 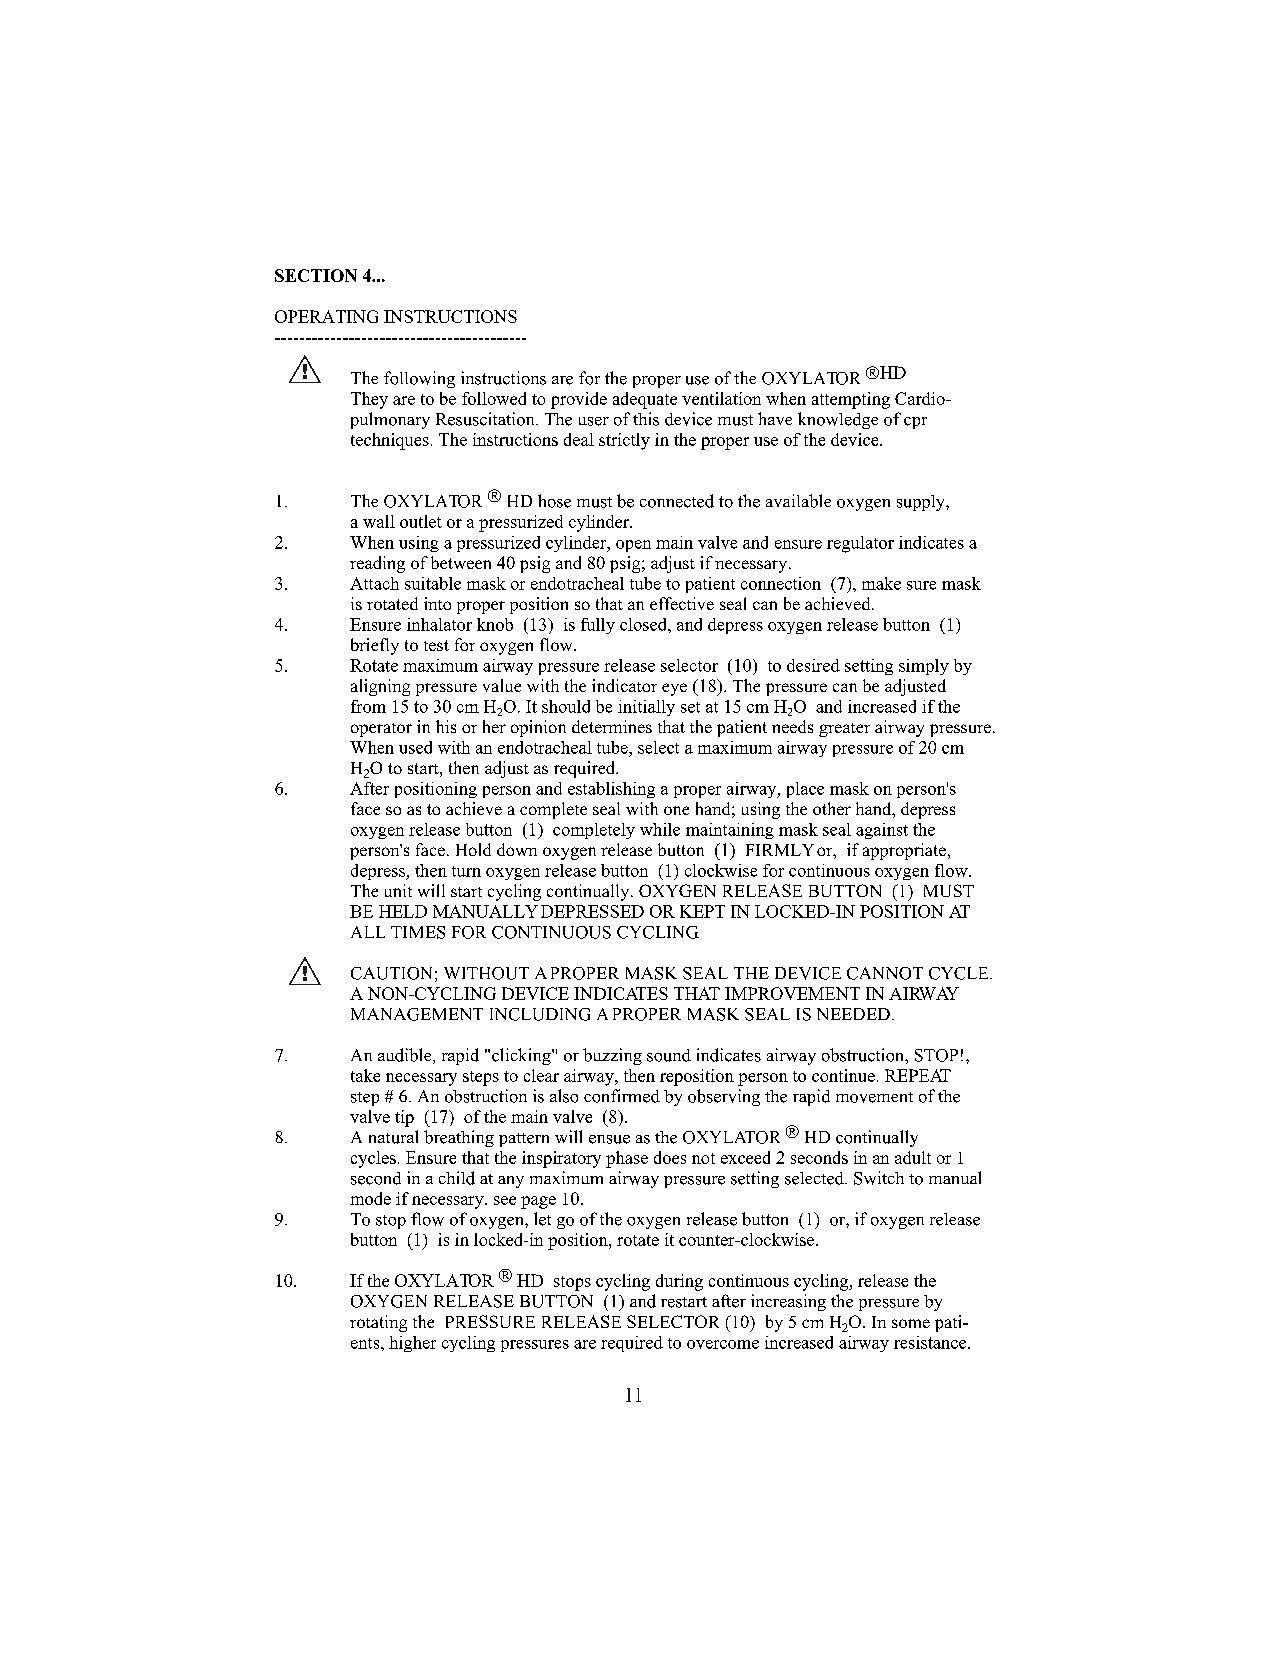 What do you see at coordinates (911, 1323) in the screenshot?
I see `some` at bounding box center [911, 1323].
